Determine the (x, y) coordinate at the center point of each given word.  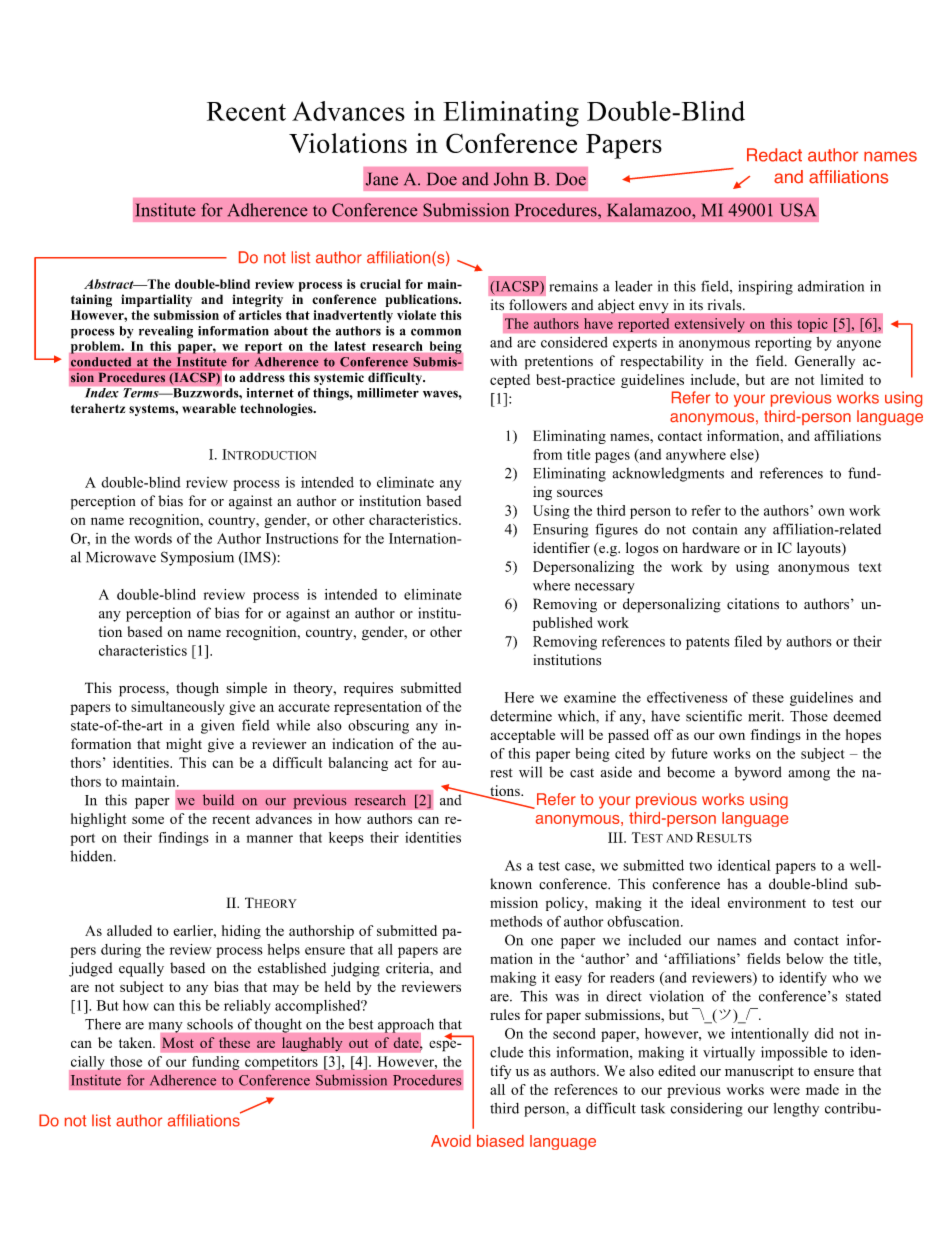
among (809, 775)
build (218, 800)
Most (178, 1042)
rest (502, 773)
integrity (257, 300)
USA (798, 210)
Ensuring (560, 530)
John (511, 179)
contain (714, 529)
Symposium (197, 558)
